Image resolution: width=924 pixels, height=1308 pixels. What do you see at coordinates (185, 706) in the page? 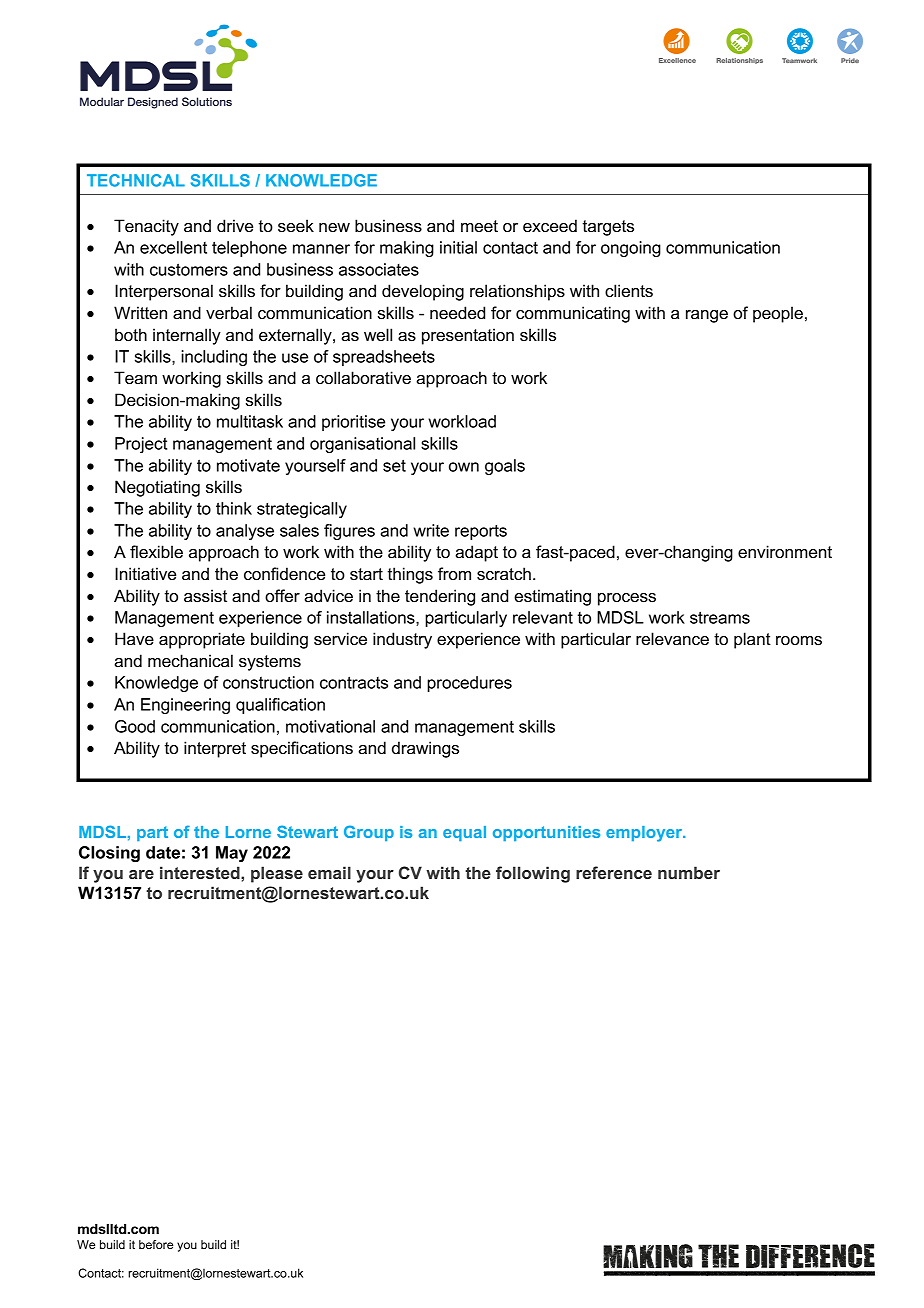
I see `Engineering` at bounding box center [185, 706].
